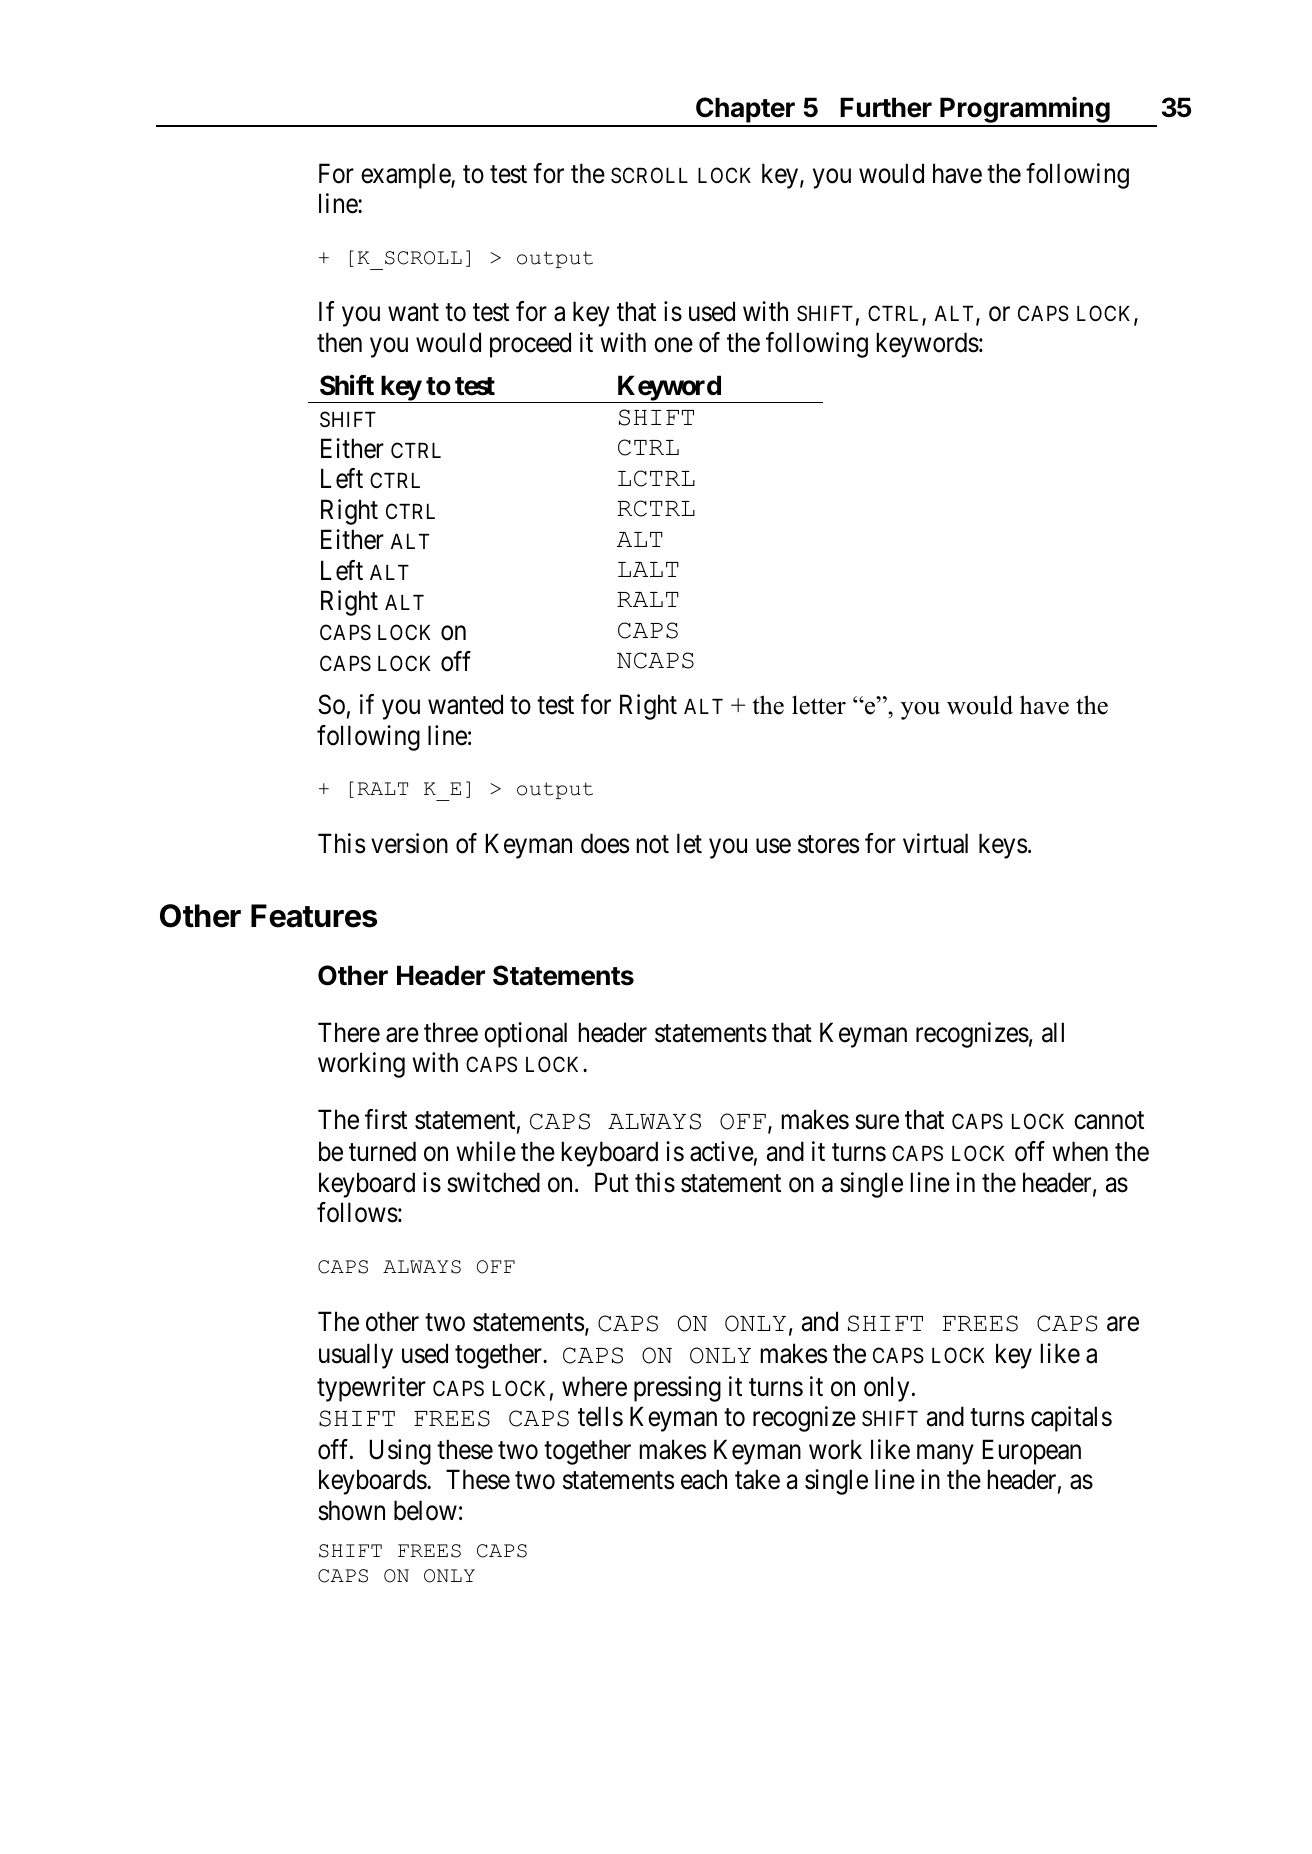  Describe the element at coordinates (704, 1479) in the screenshot. I see `each` at that location.
